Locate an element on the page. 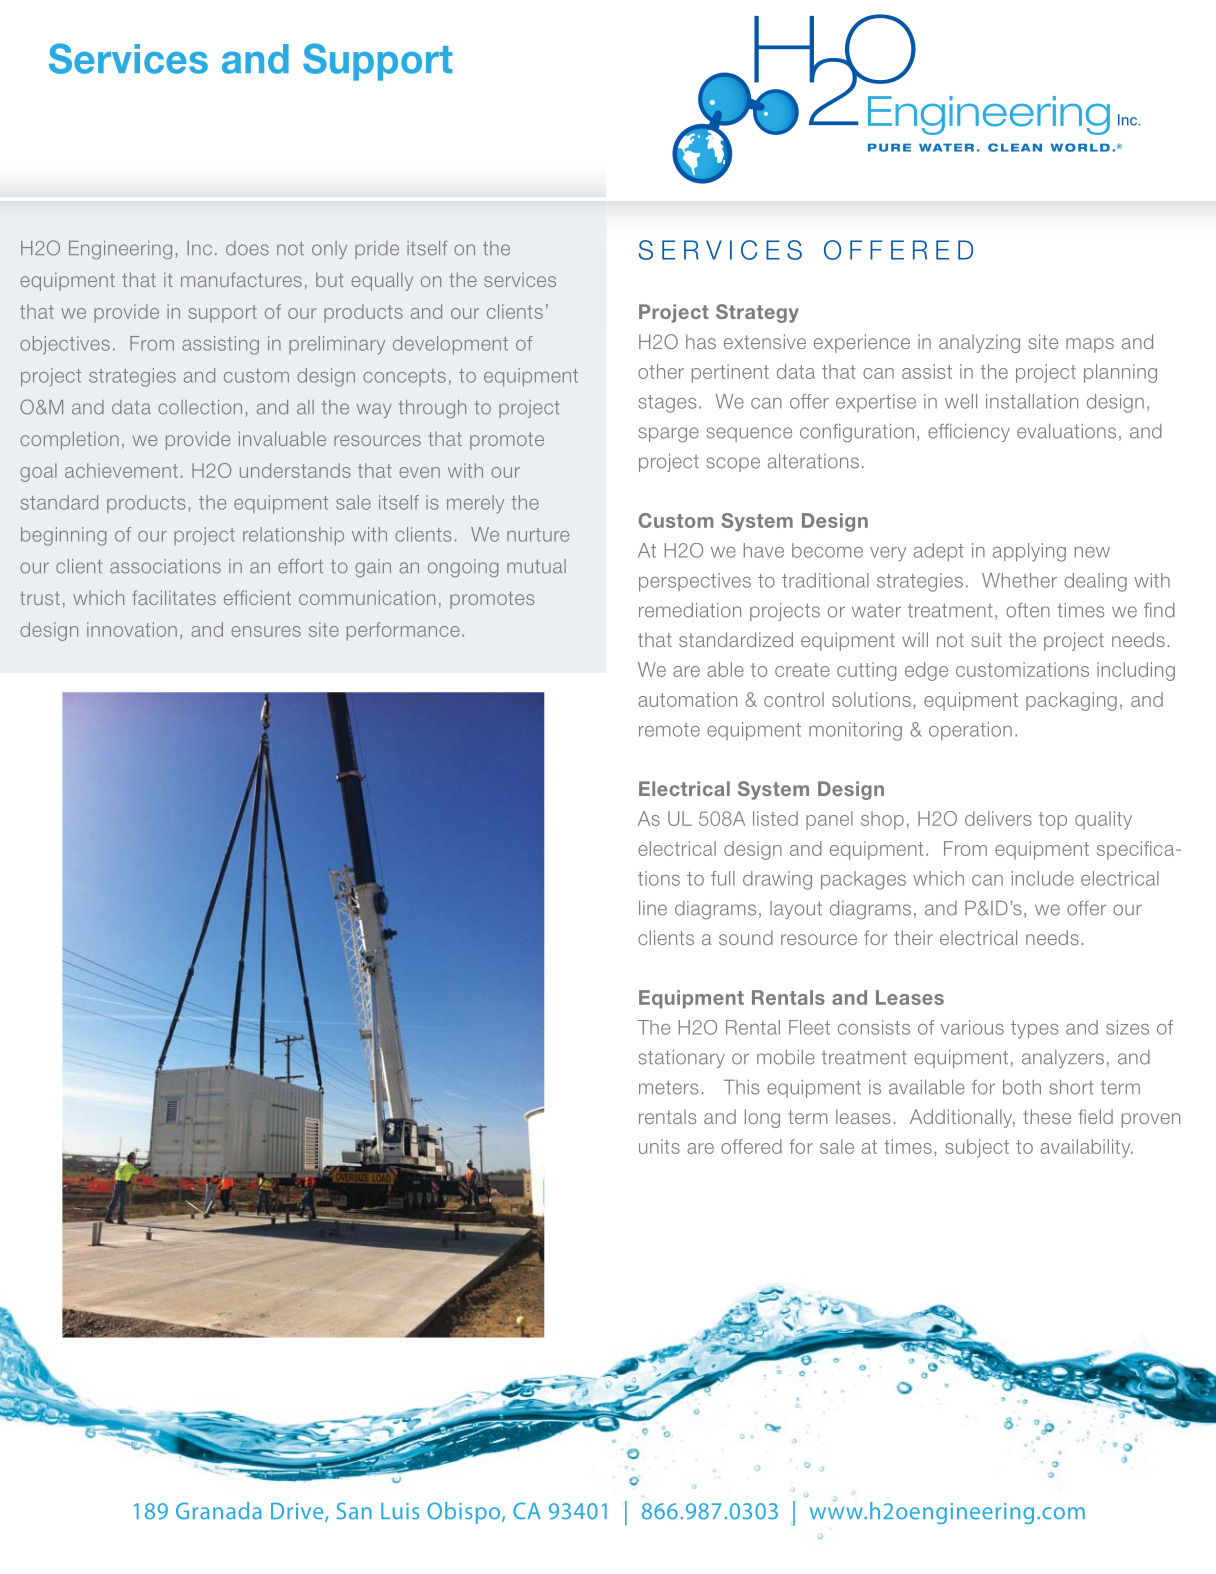 Image resolution: width=1216 pixels, height=1574 pixels. stationary is located at coordinates (681, 1059).
